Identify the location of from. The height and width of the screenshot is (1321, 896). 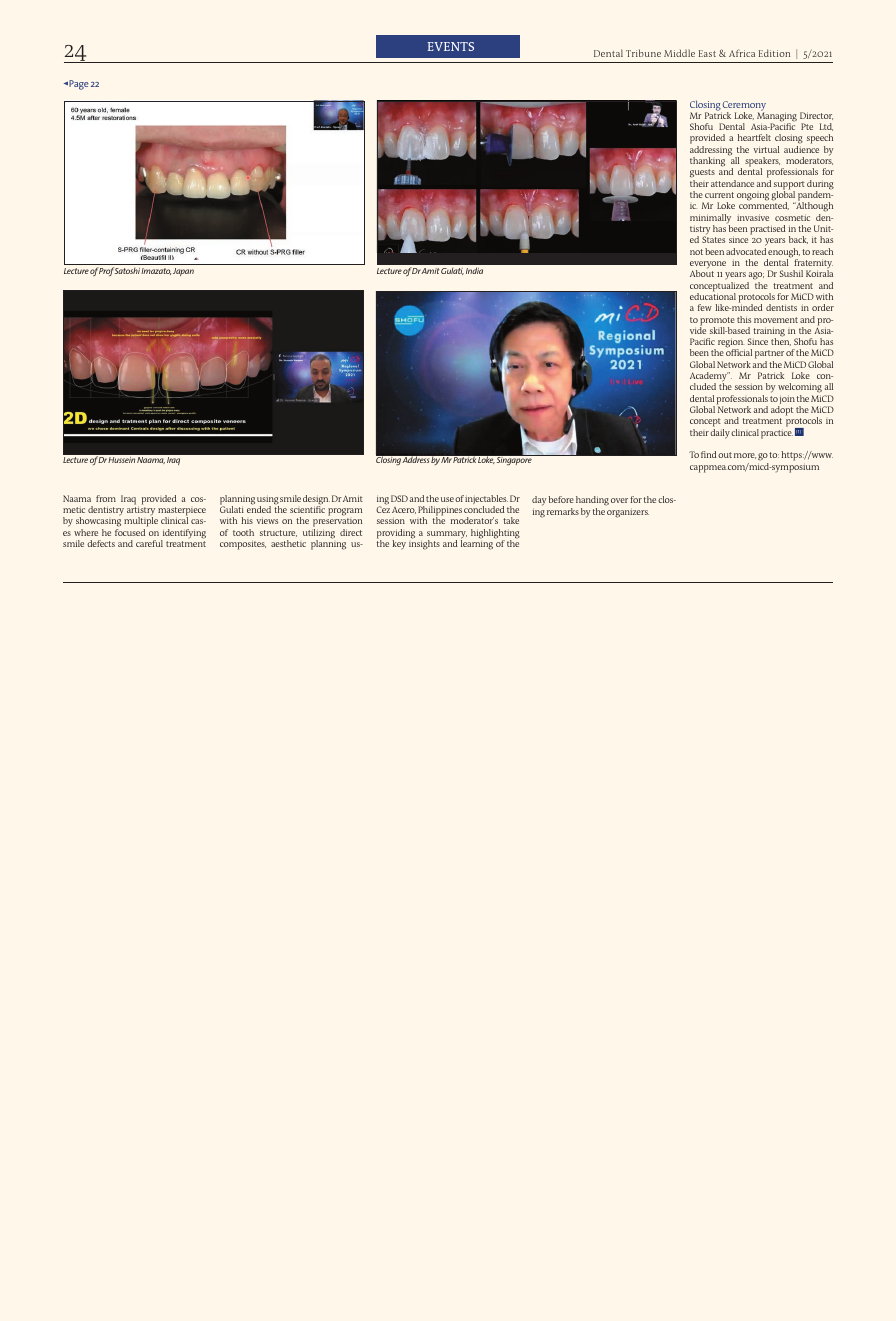
(106, 498).
